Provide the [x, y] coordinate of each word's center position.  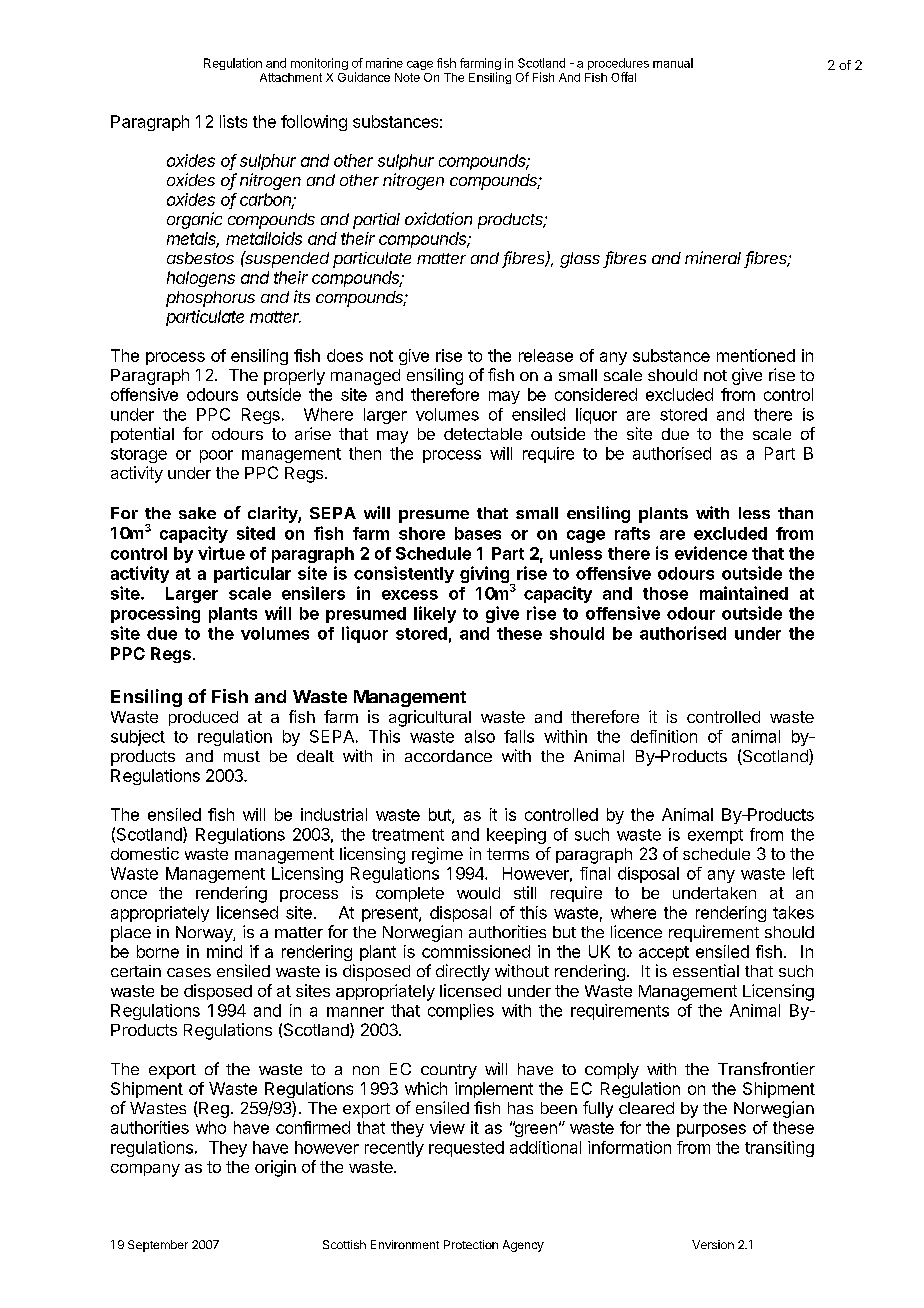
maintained [744, 593]
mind [224, 951]
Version [713, 1244]
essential [706, 970]
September [158, 1246]
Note [407, 77]
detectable [483, 434]
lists [233, 121]
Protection [471, 1244]
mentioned [756, 355]
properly [294, 377]
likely [435, 614]
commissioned [476, 951]
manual [673, 63]
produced [203, 718]
